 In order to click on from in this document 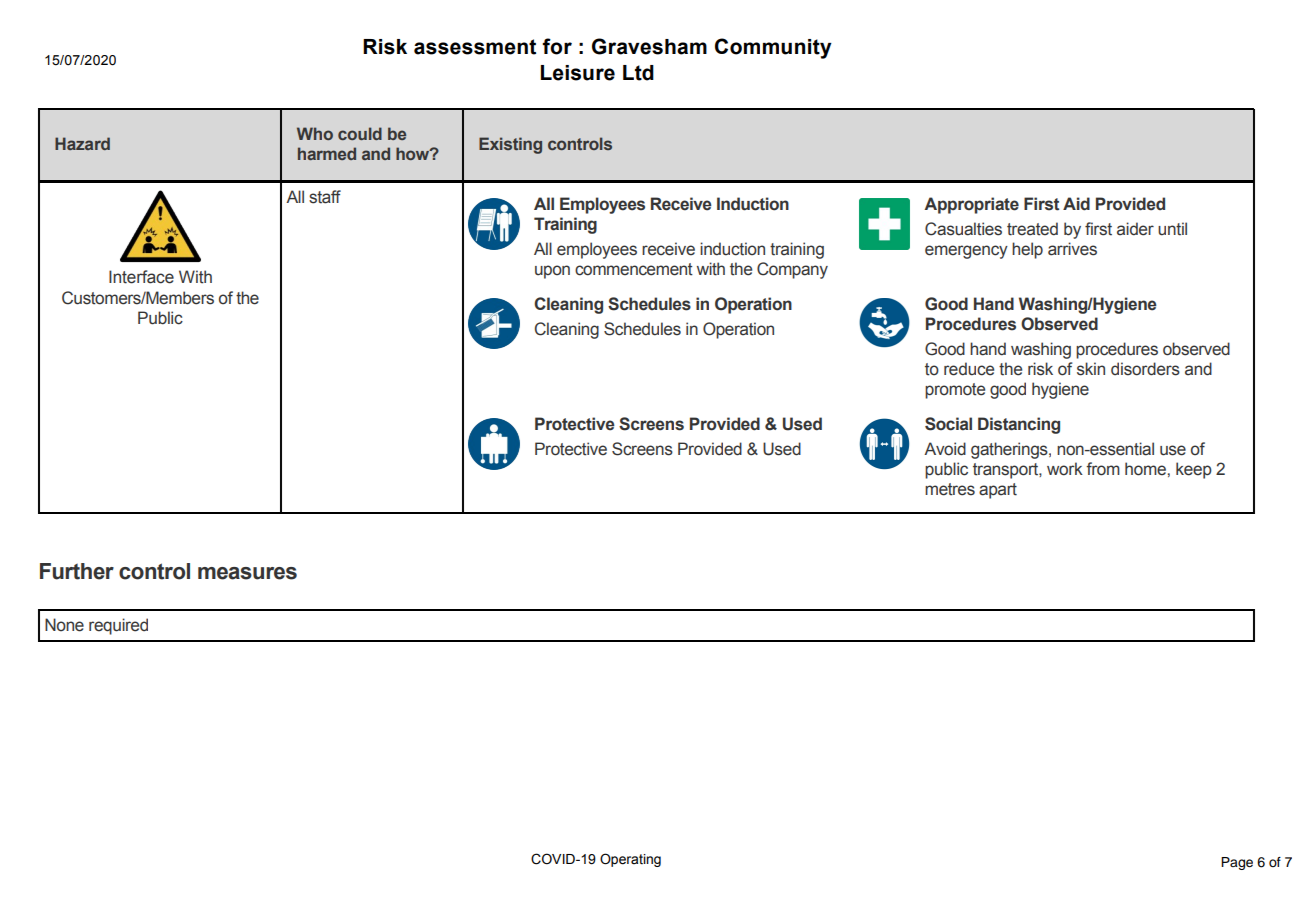, I will do `click(1103, 469)`.
